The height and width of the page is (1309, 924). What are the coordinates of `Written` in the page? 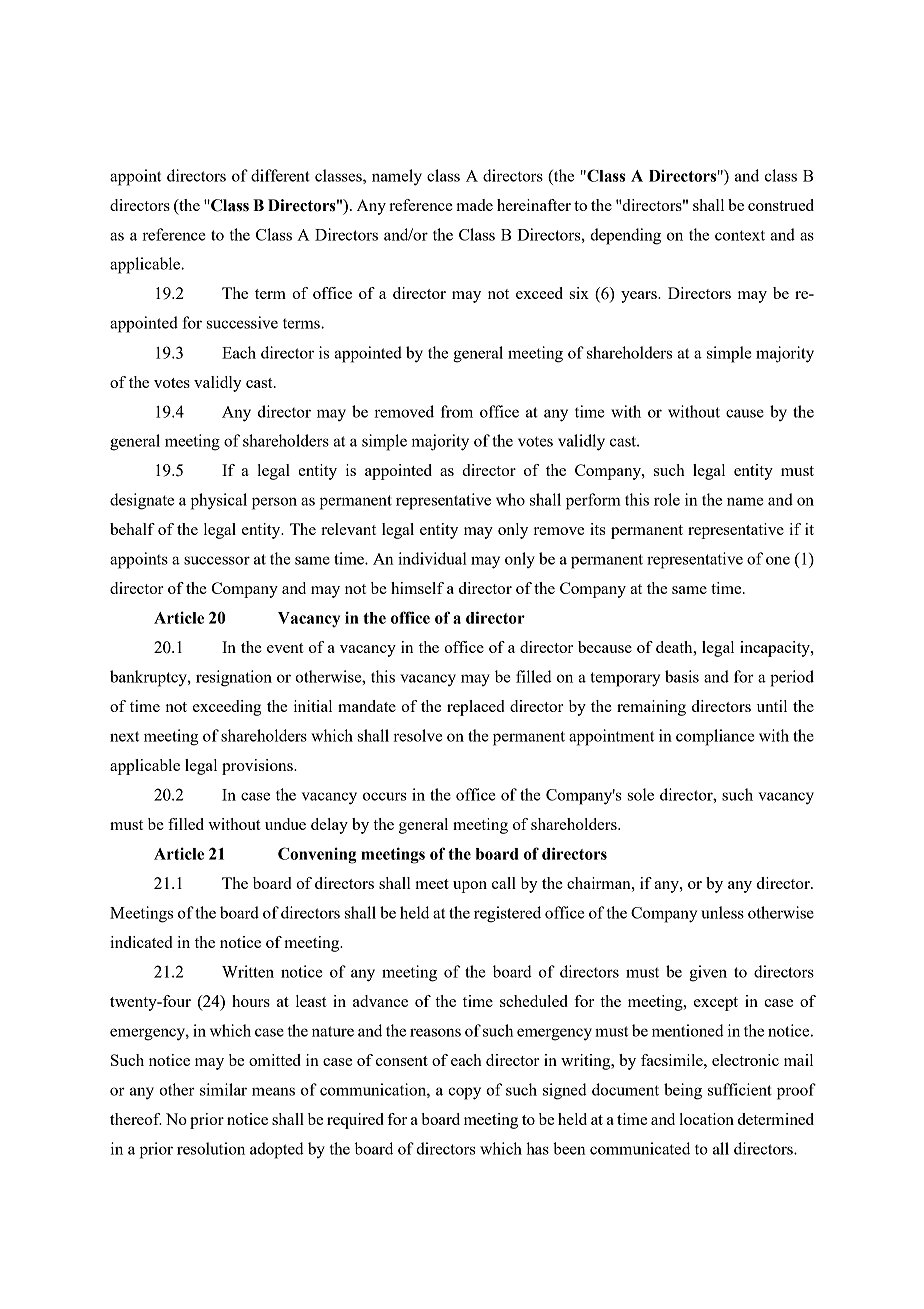 It's located at (248, 971).
